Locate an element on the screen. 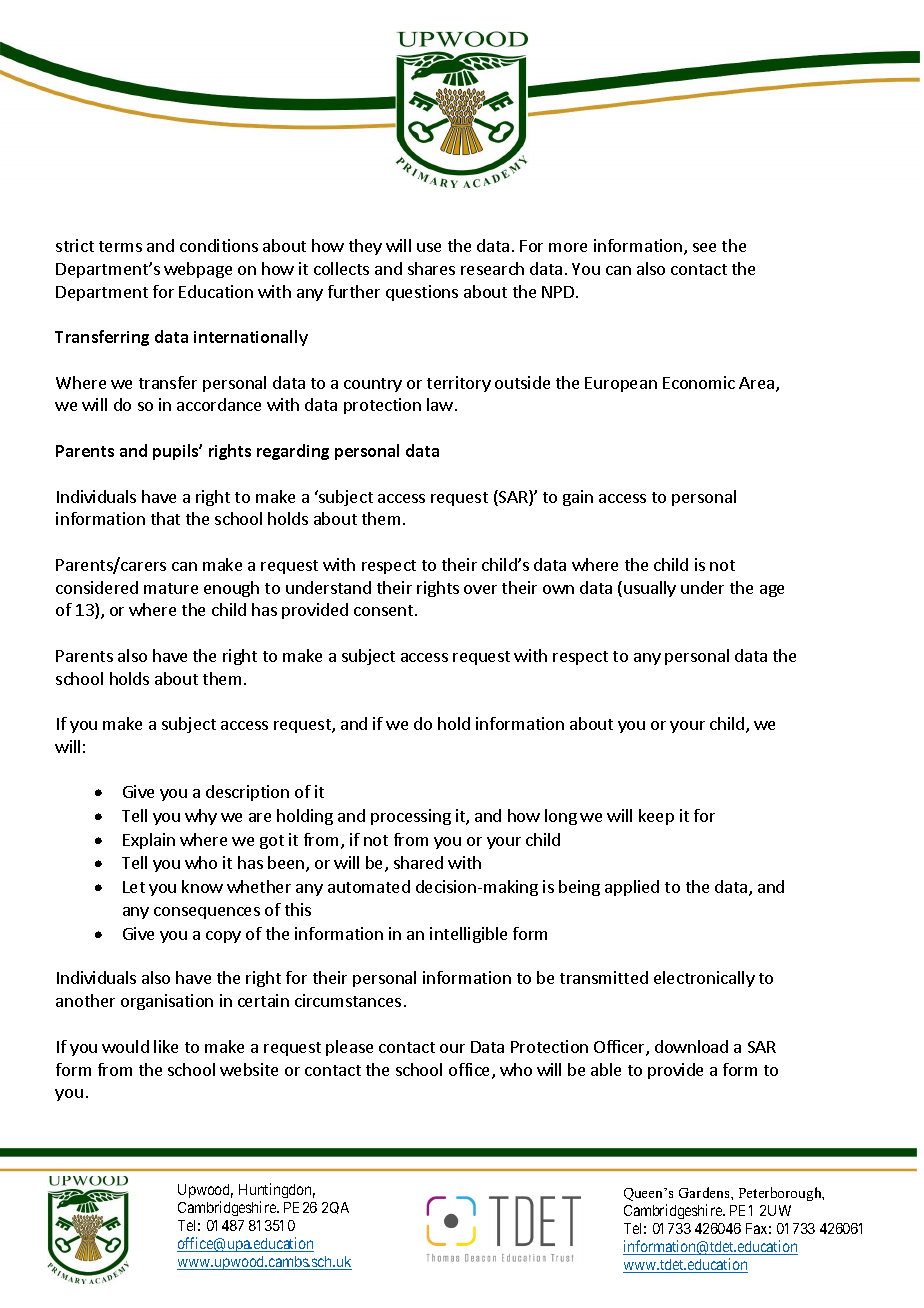 The image size is (924, 1308). processing is located at coordinates (411, 817).
